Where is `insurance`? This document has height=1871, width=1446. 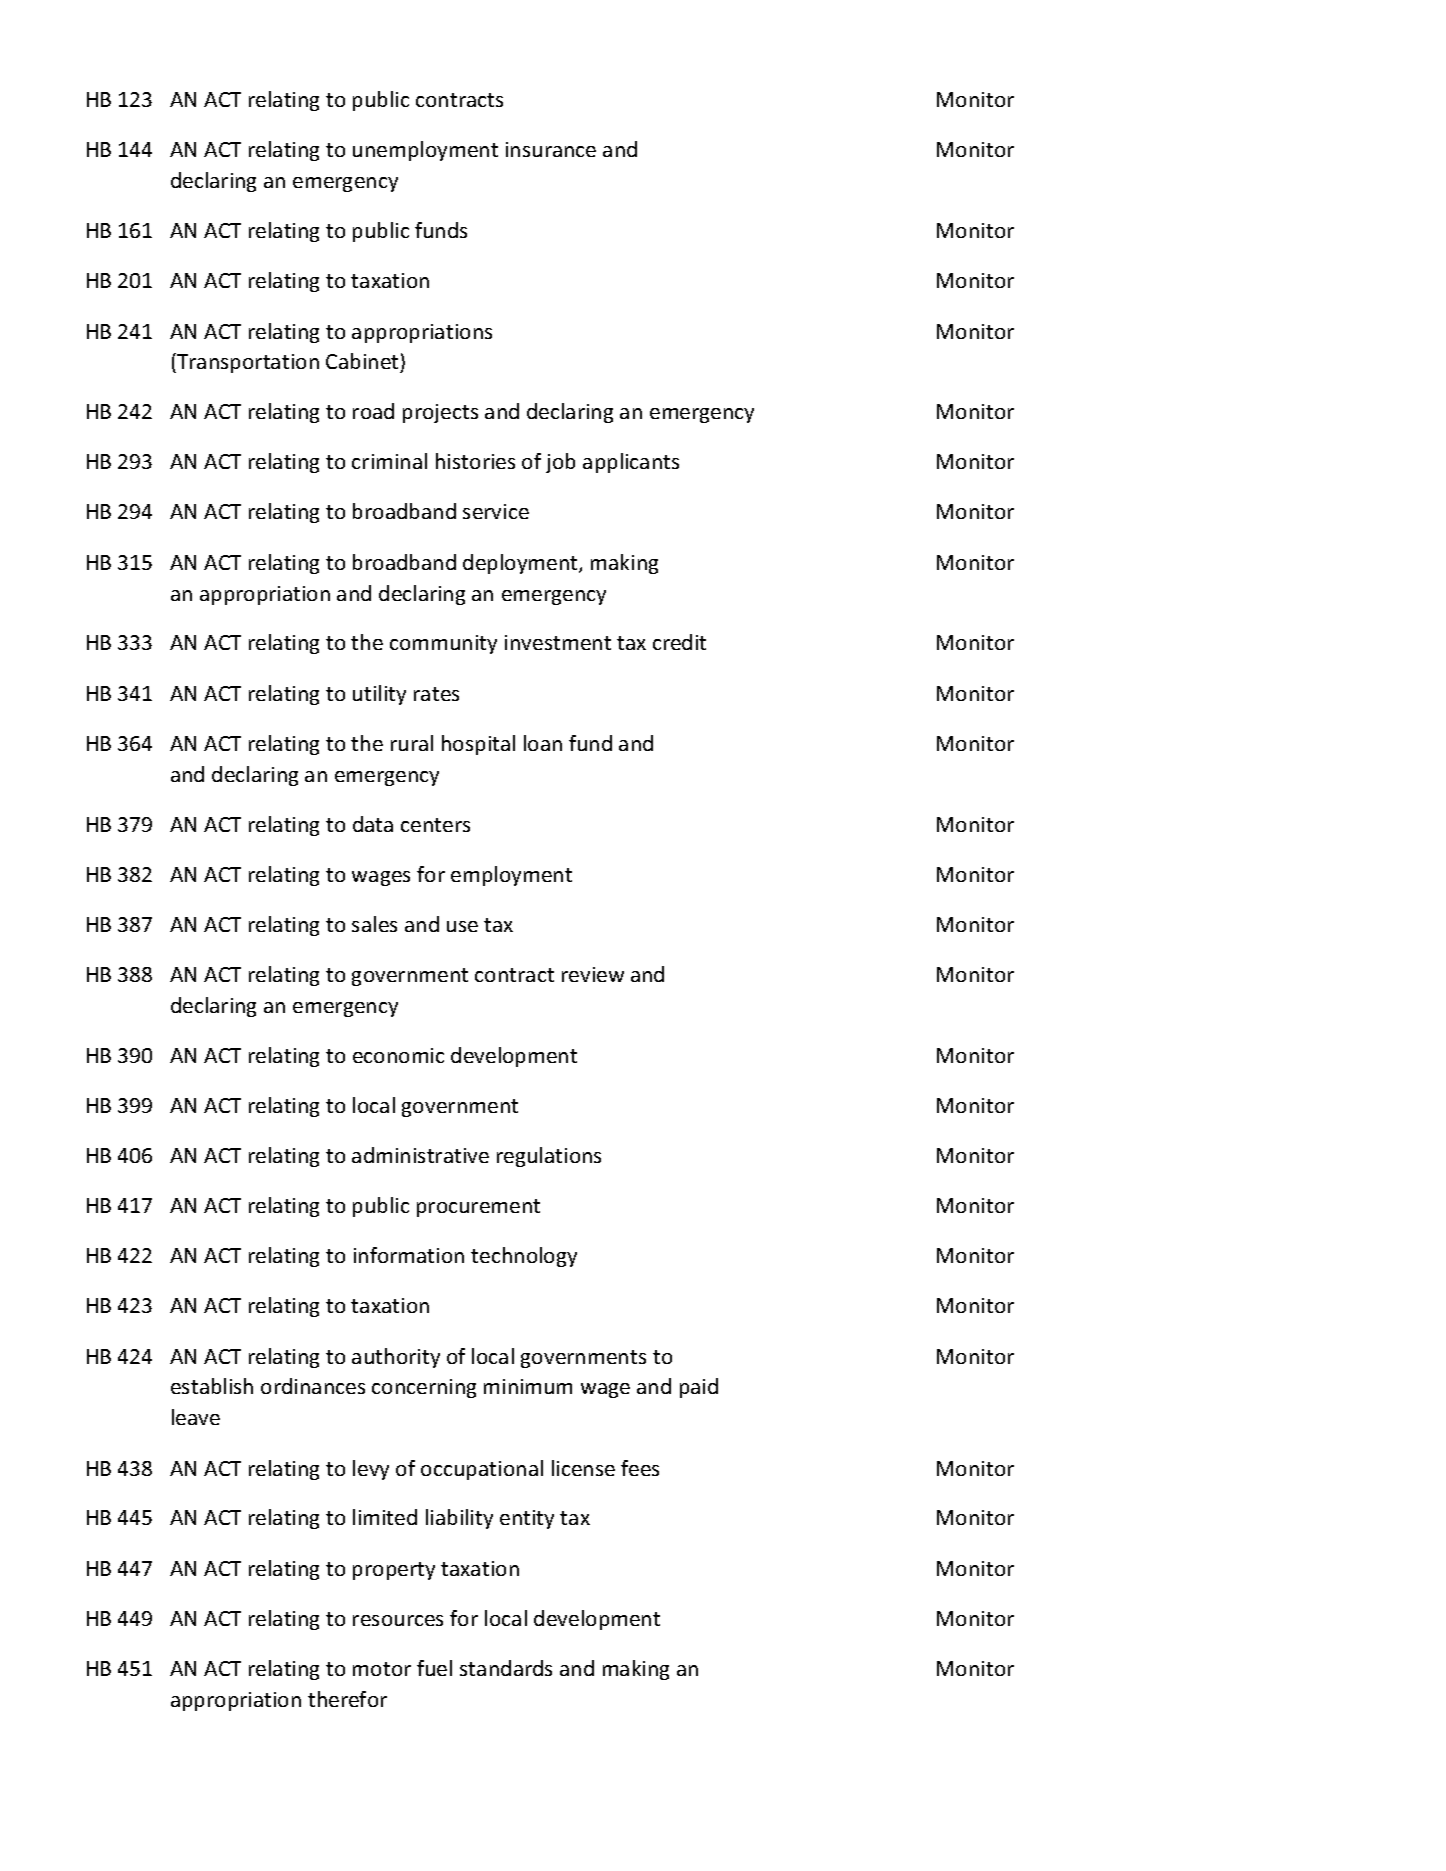
insurance is located at coordinates (551, 149).
